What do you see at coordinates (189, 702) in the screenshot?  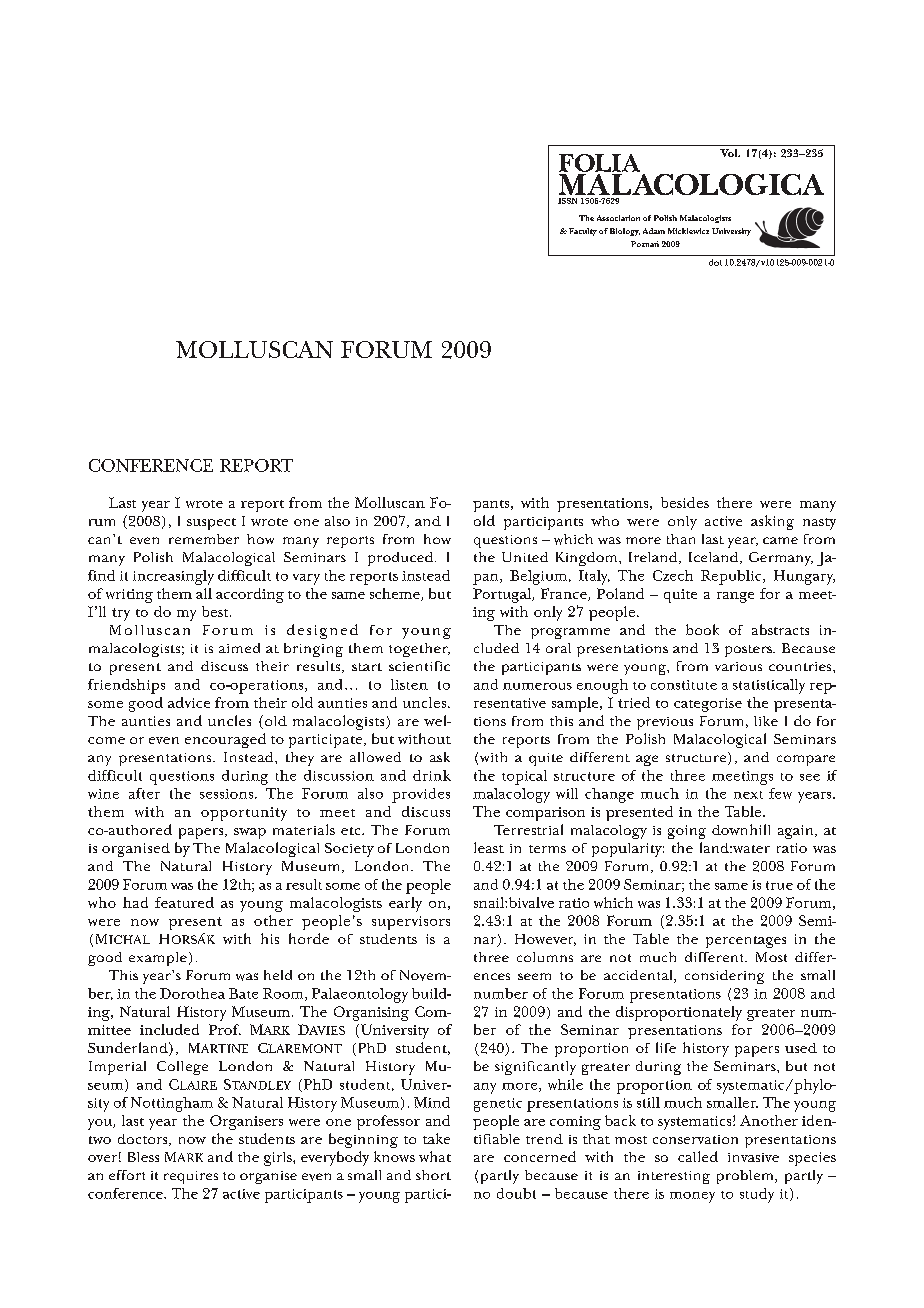 I see `advice` at bounding box center [189, 702].
